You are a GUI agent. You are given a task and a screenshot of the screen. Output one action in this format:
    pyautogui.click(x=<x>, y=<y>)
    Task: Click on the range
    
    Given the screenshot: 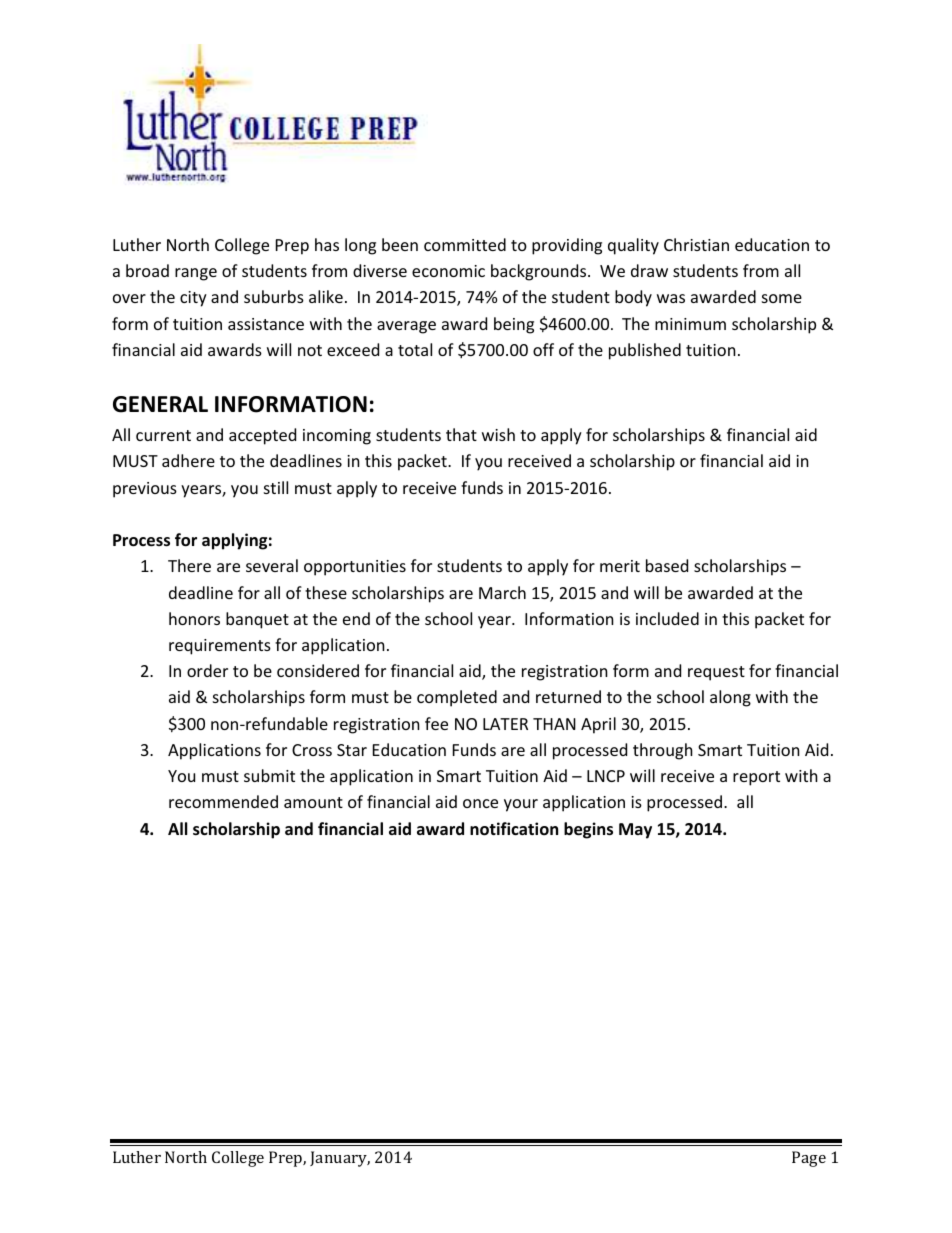 What is the action you would take?
    pyautogui.click(x=196, y=274)
